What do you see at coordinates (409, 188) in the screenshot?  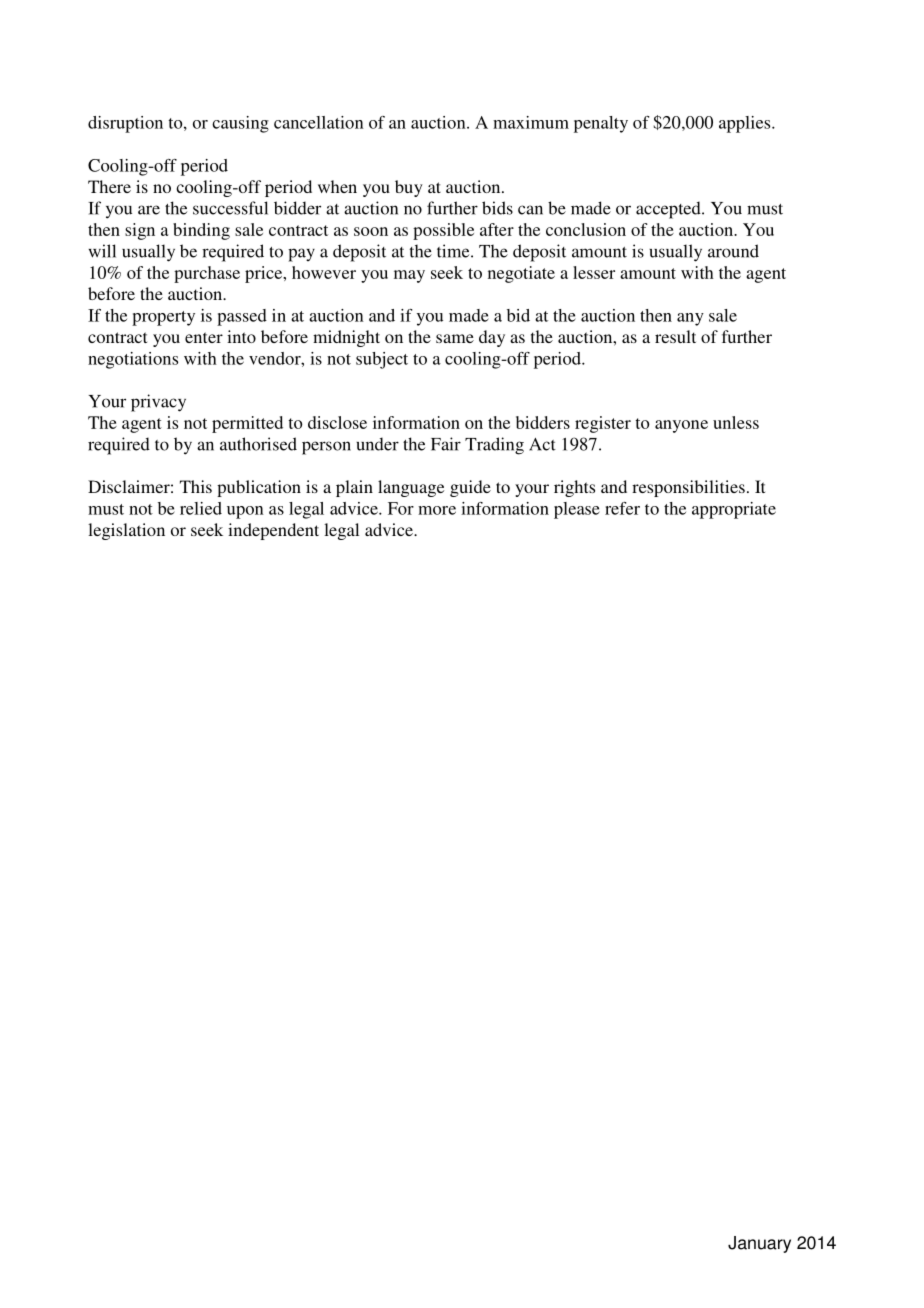 I see `buy` at bounding box center [409, 188].
